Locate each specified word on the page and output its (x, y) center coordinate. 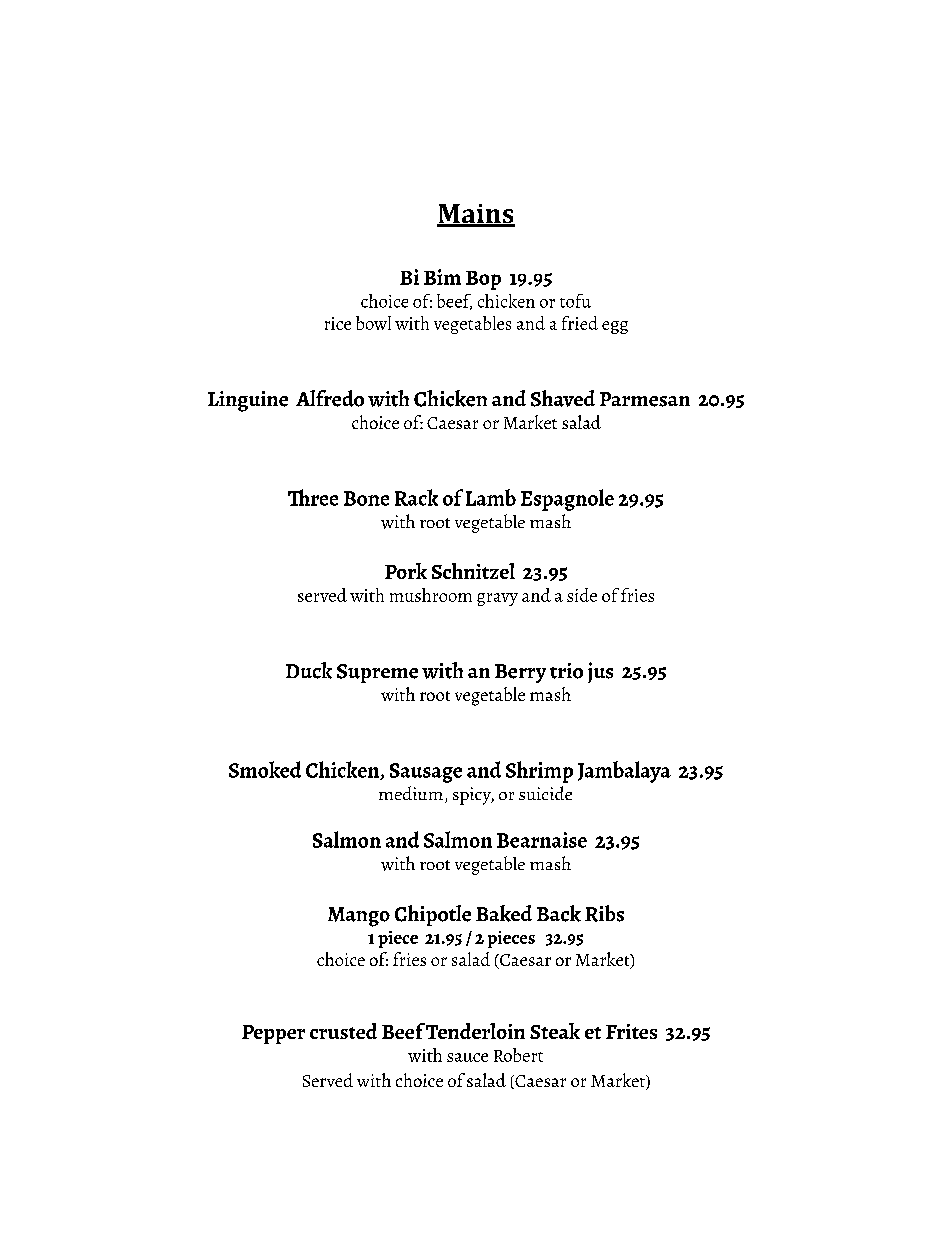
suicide (545, 793)
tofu (575, 301)
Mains (476, 215)
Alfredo (330, 398)
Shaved (563, 398)
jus (600, 672)
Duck (309, 670)
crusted (343, 1031)
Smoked (265, 769)
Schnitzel (473, 571)
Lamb (491, 497)
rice (338, 323)
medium (411, 793)
